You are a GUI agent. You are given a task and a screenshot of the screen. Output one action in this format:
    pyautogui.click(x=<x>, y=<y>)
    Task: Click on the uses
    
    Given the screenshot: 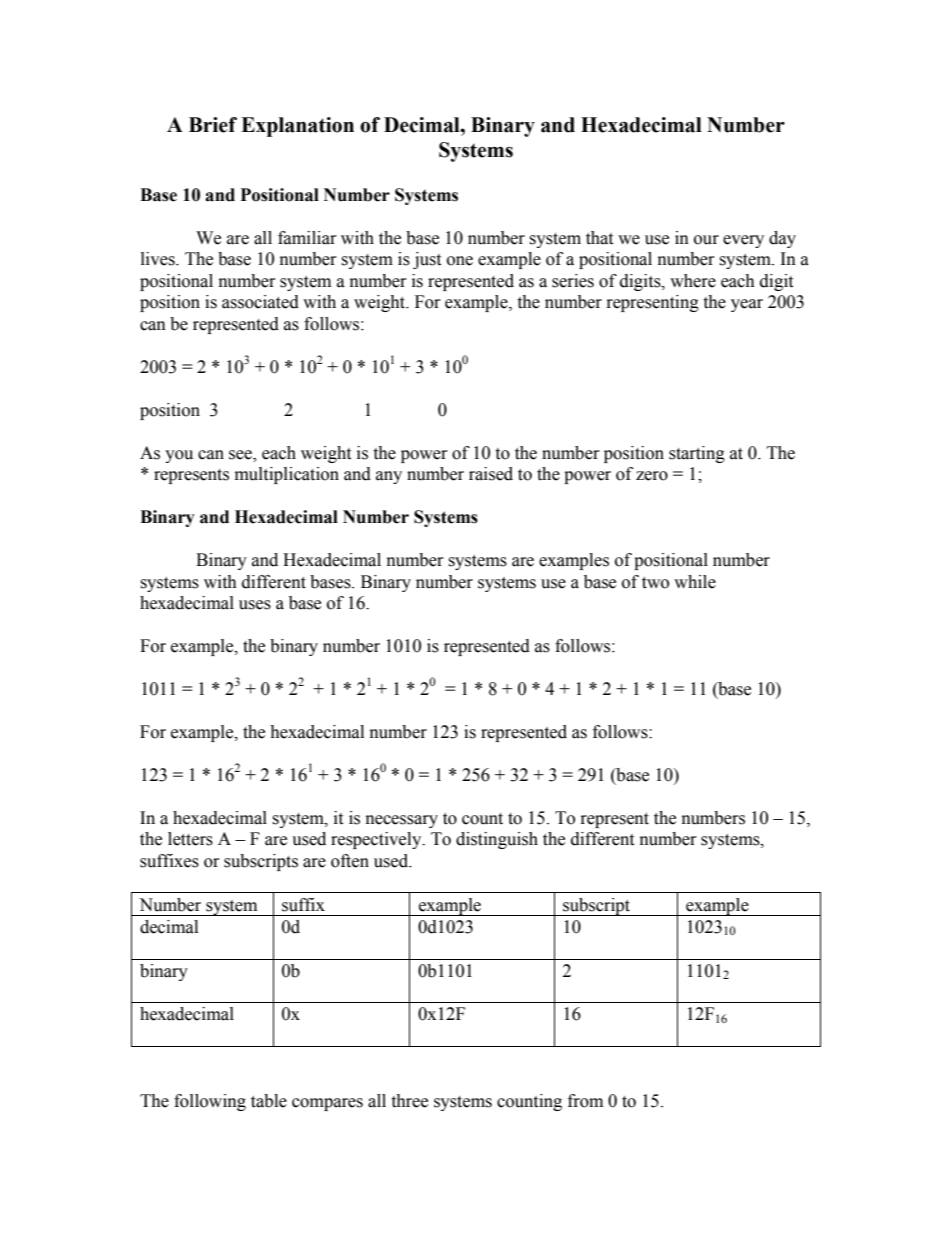 What is the action you would take?
    pyautogui.click(x=255, y=605)
